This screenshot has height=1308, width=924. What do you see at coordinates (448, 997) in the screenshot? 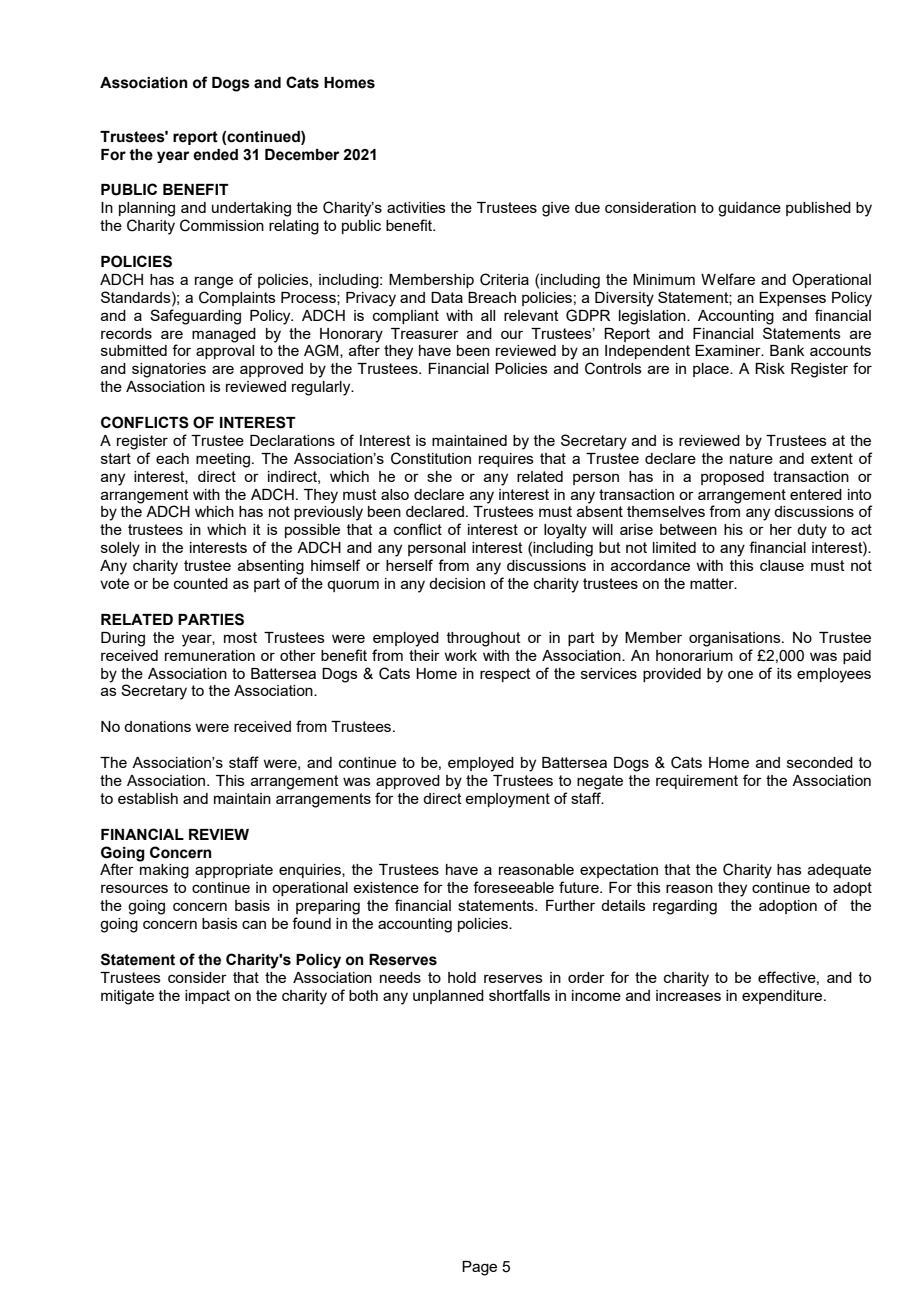
I see `unplanned` at bounding box center [448, 997].
